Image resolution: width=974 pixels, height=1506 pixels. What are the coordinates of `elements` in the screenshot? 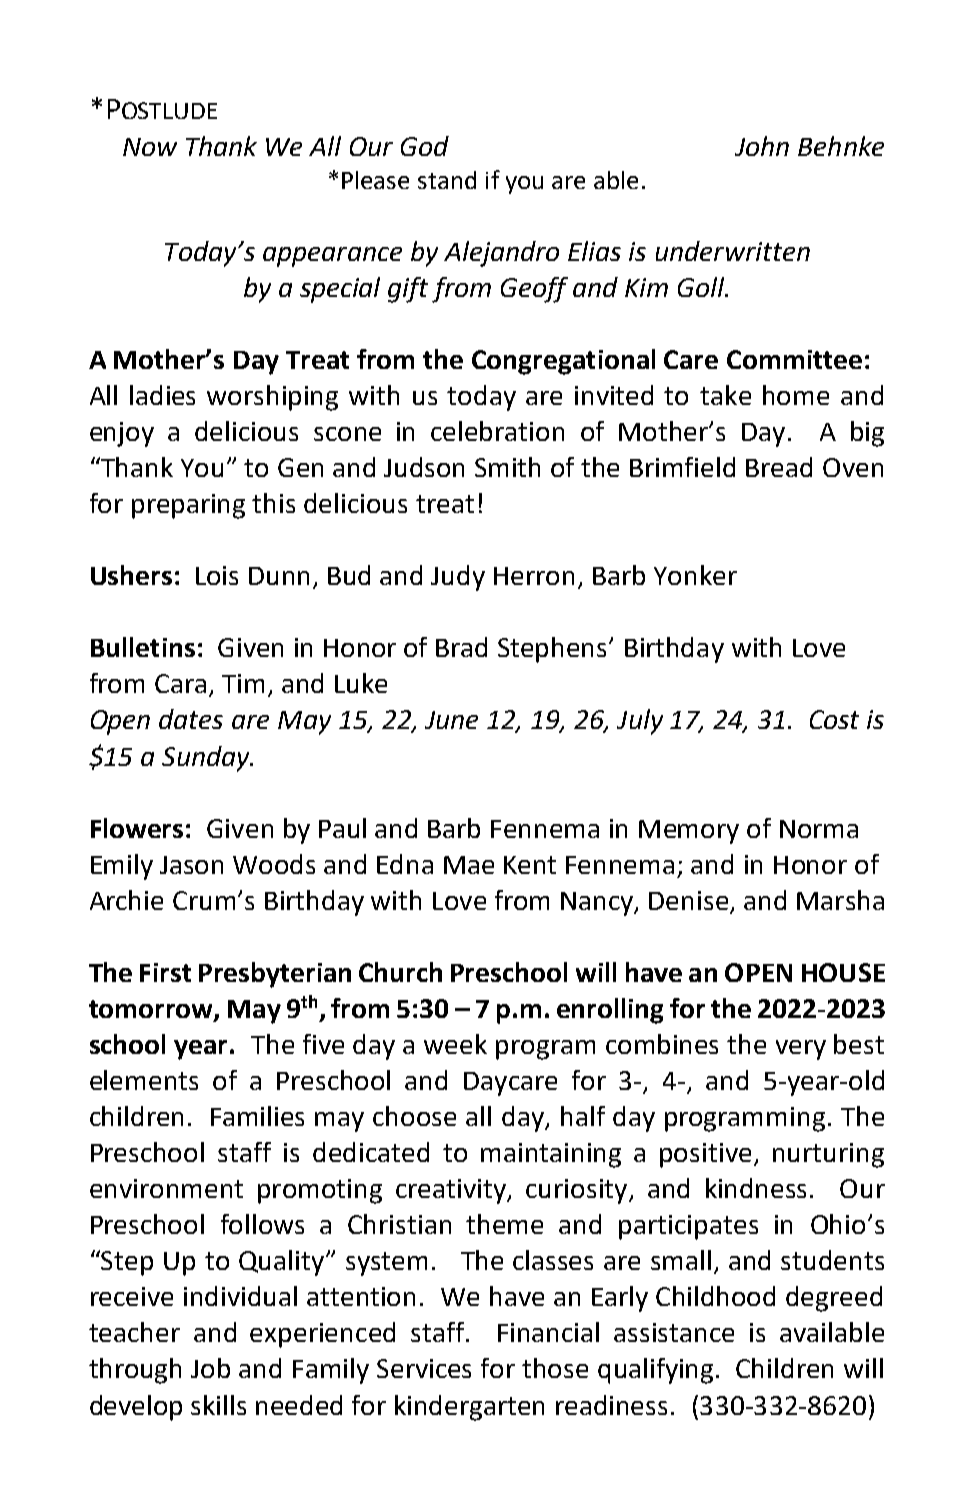 It's located at (144, 1080).
